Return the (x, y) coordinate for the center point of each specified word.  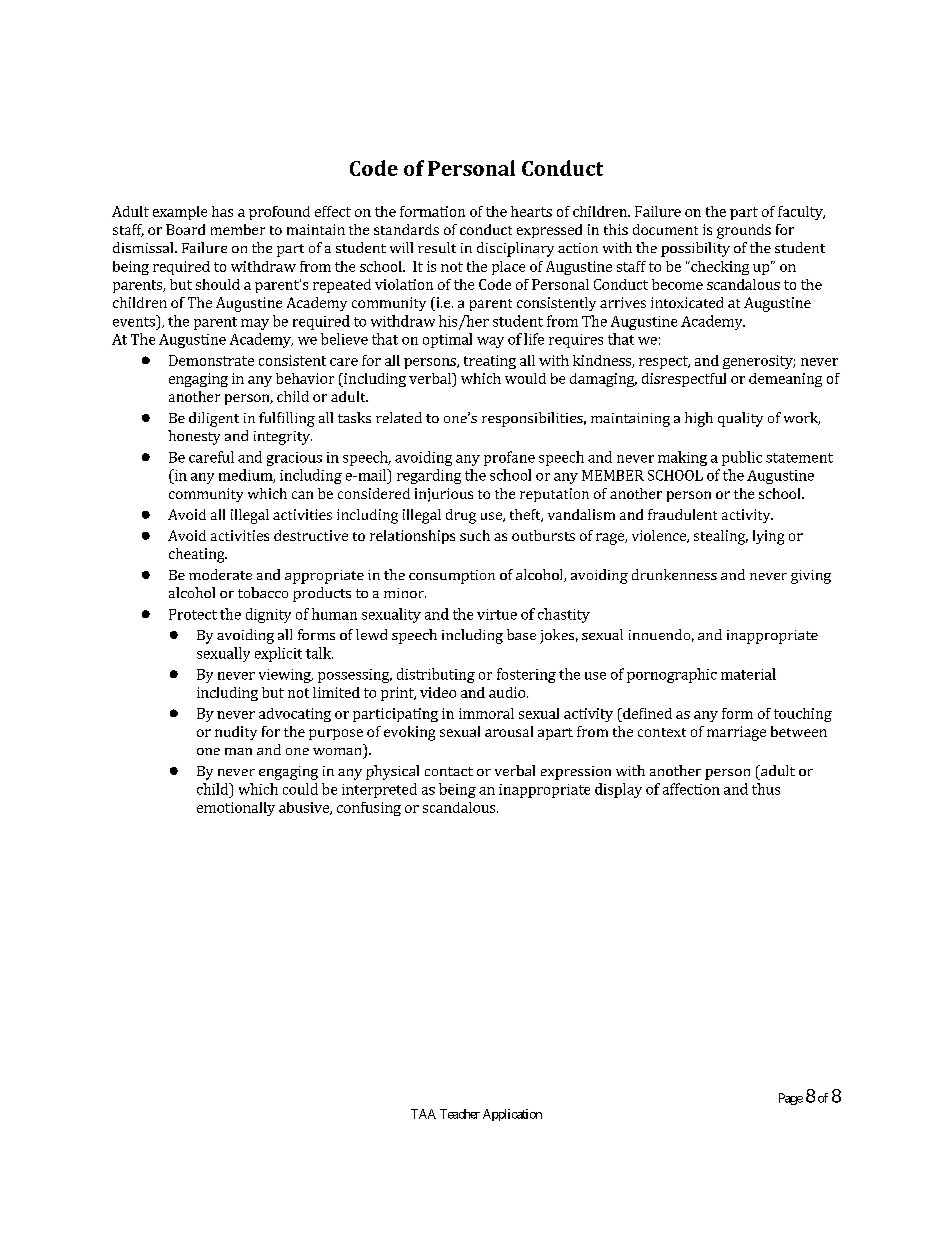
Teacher (460, 1114)
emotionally (236, 809)
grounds (744, 231)
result (437, 247)
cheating (198, 555)
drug (461, 516)
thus (766, 789)
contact (449, 771)
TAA (423, 1114)
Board (185, 229)
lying (768, 537)
